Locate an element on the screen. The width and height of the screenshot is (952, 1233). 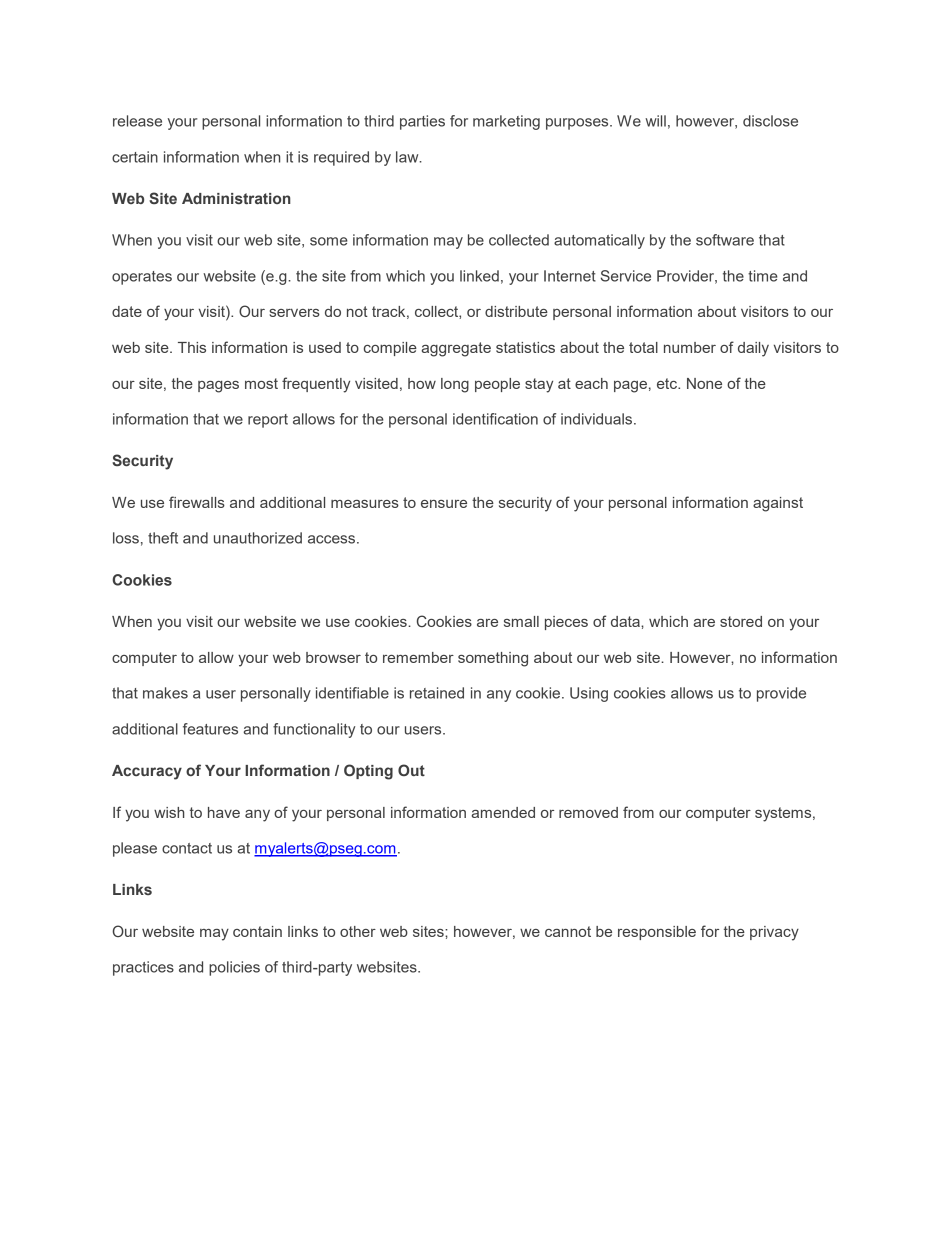
responsible is located at coordinates (657, 933).
